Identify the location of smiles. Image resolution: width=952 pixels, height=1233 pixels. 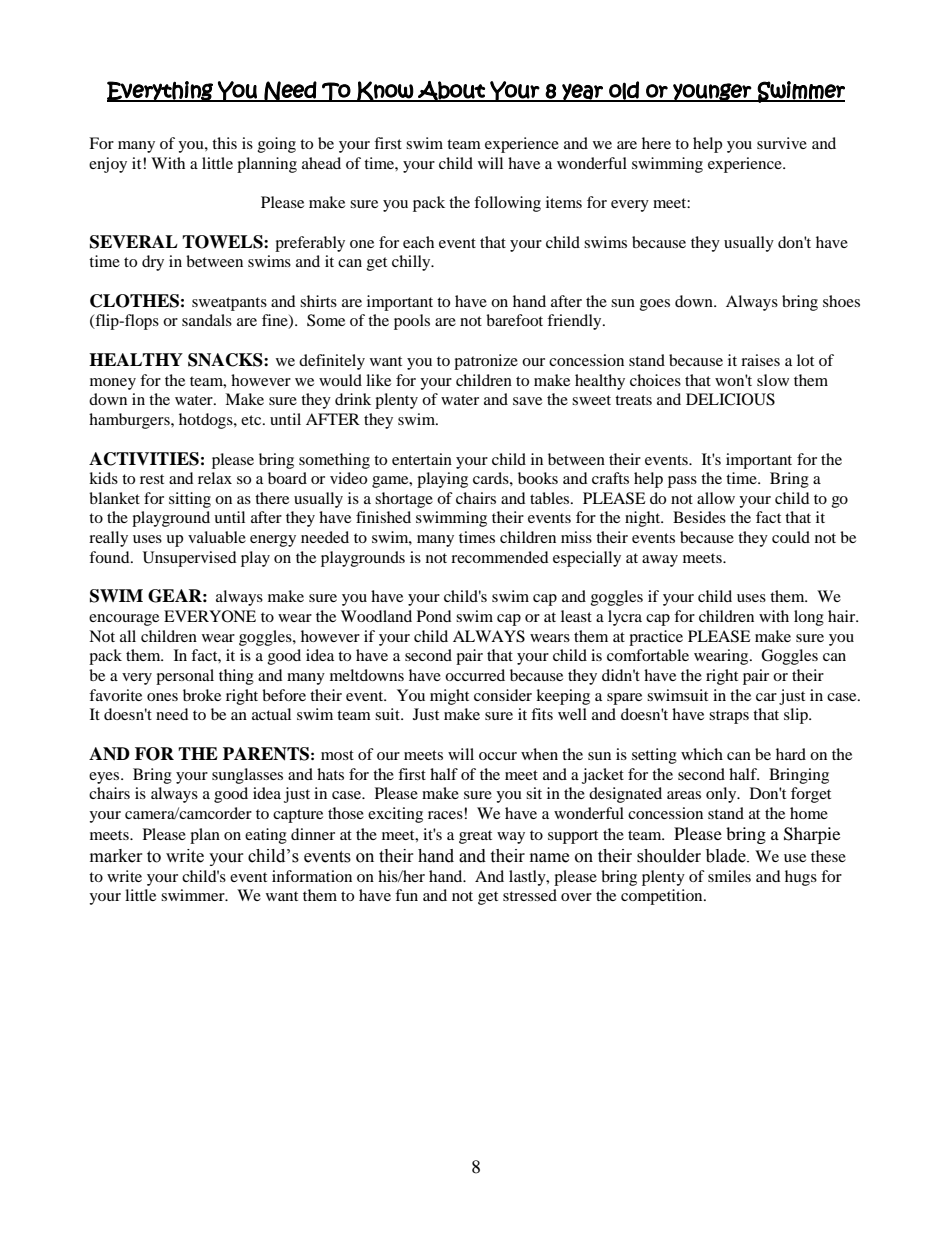
(729, 876).
